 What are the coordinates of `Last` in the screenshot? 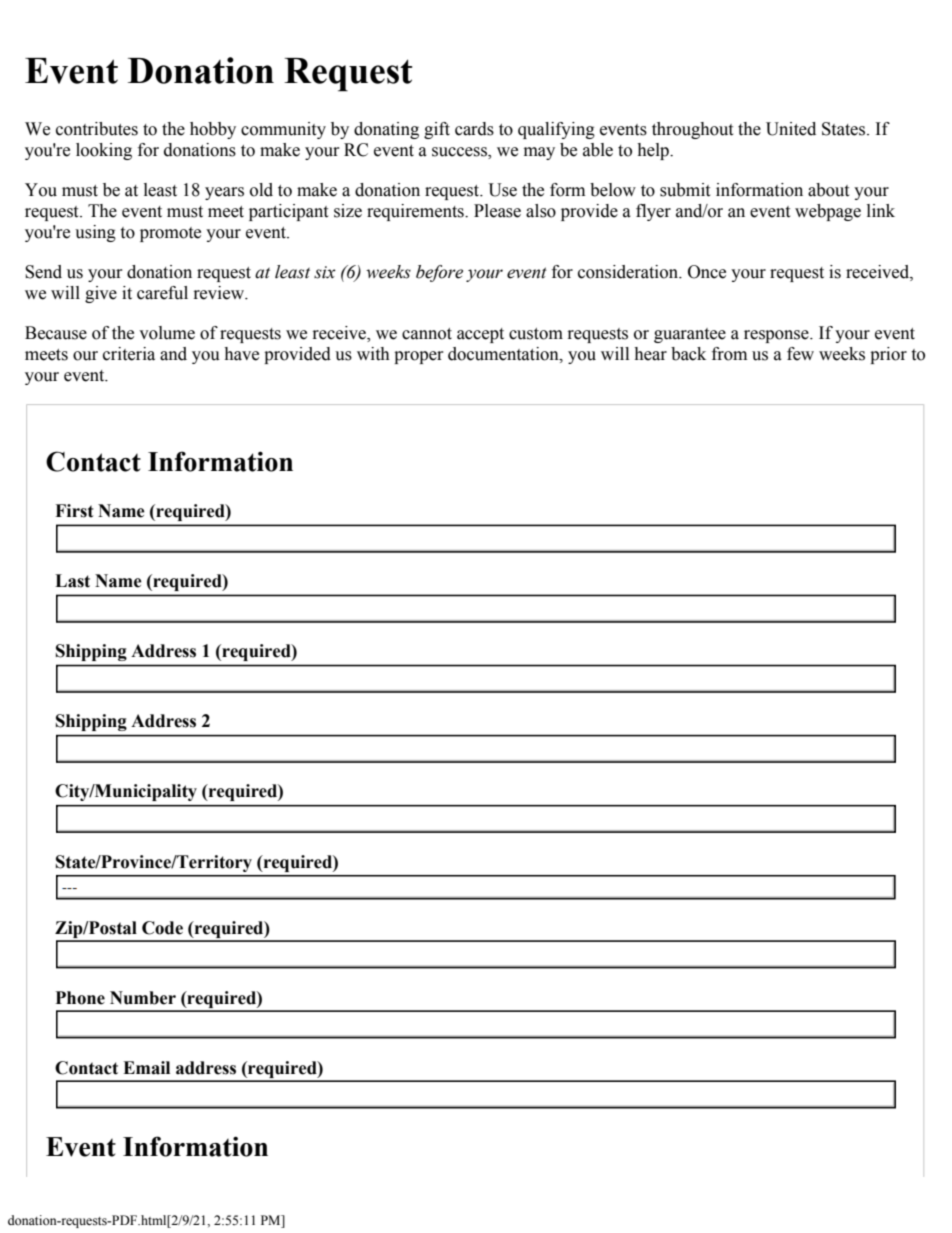 It's located at (72, 581).
